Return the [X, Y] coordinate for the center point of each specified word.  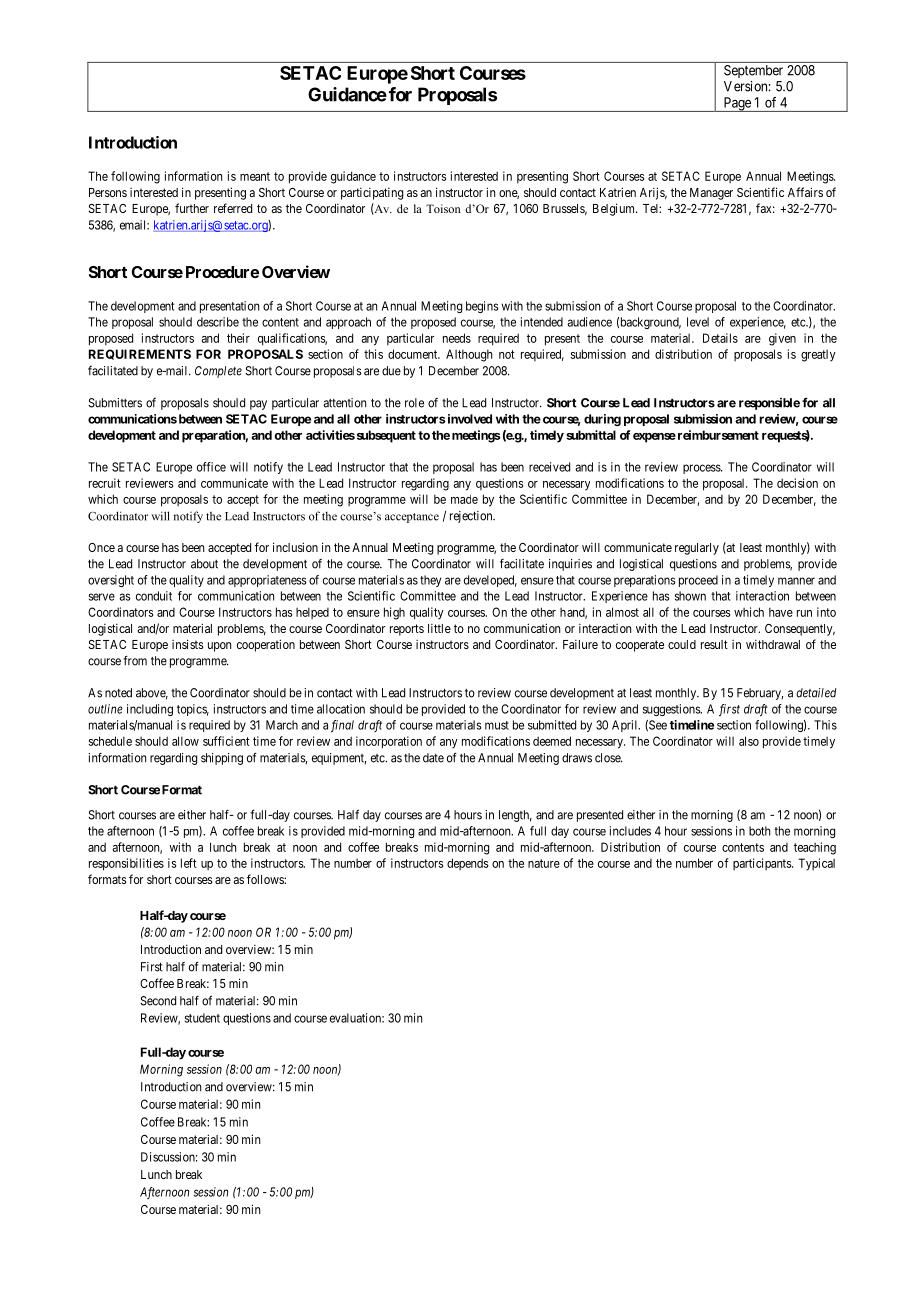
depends [467, 864]
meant [255, 176]
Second [158, 1001]
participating [372, 194]
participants [763, 864]
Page [737, 104]
